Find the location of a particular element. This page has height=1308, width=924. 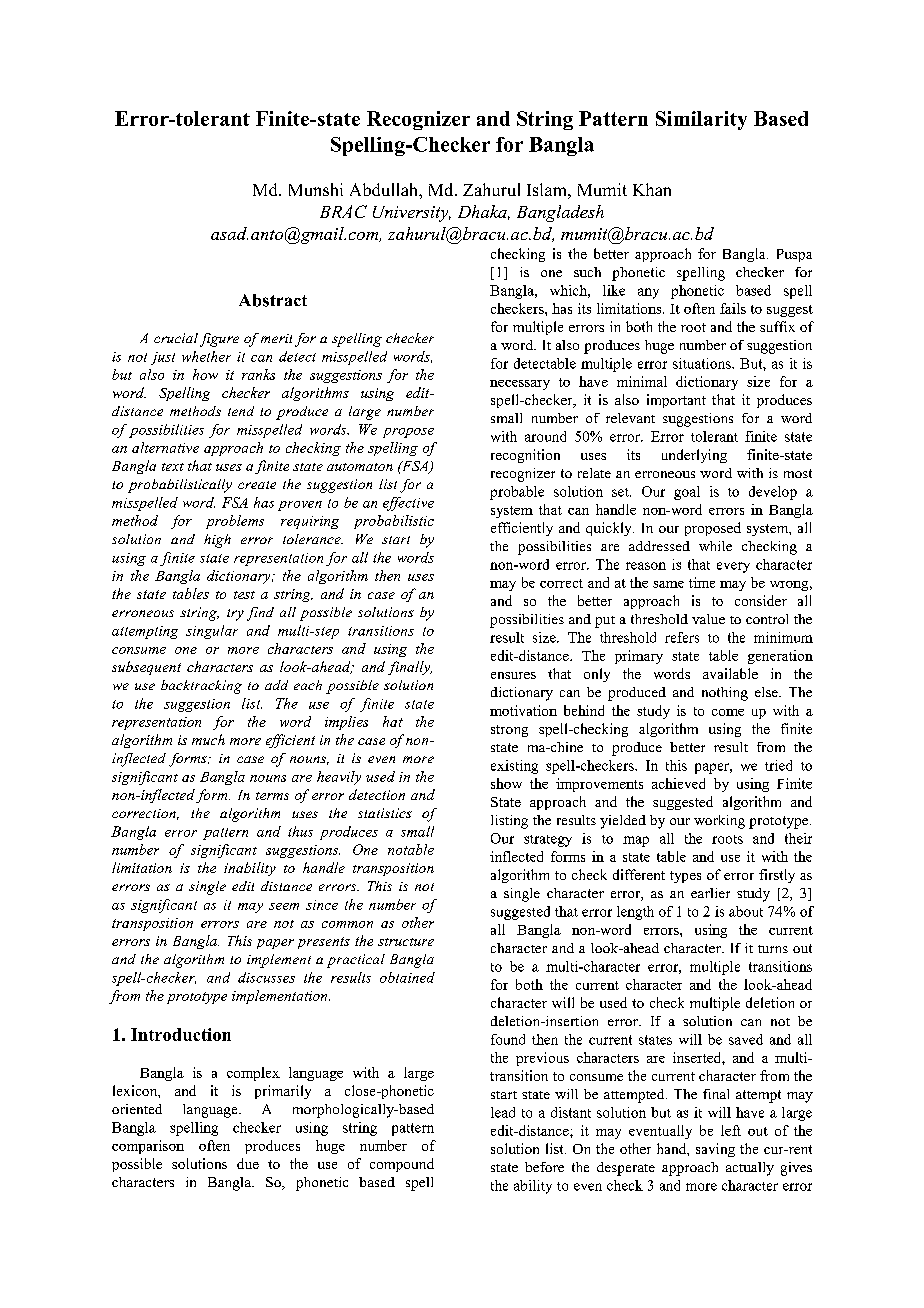

strong is located at coordinates (509, 731).
